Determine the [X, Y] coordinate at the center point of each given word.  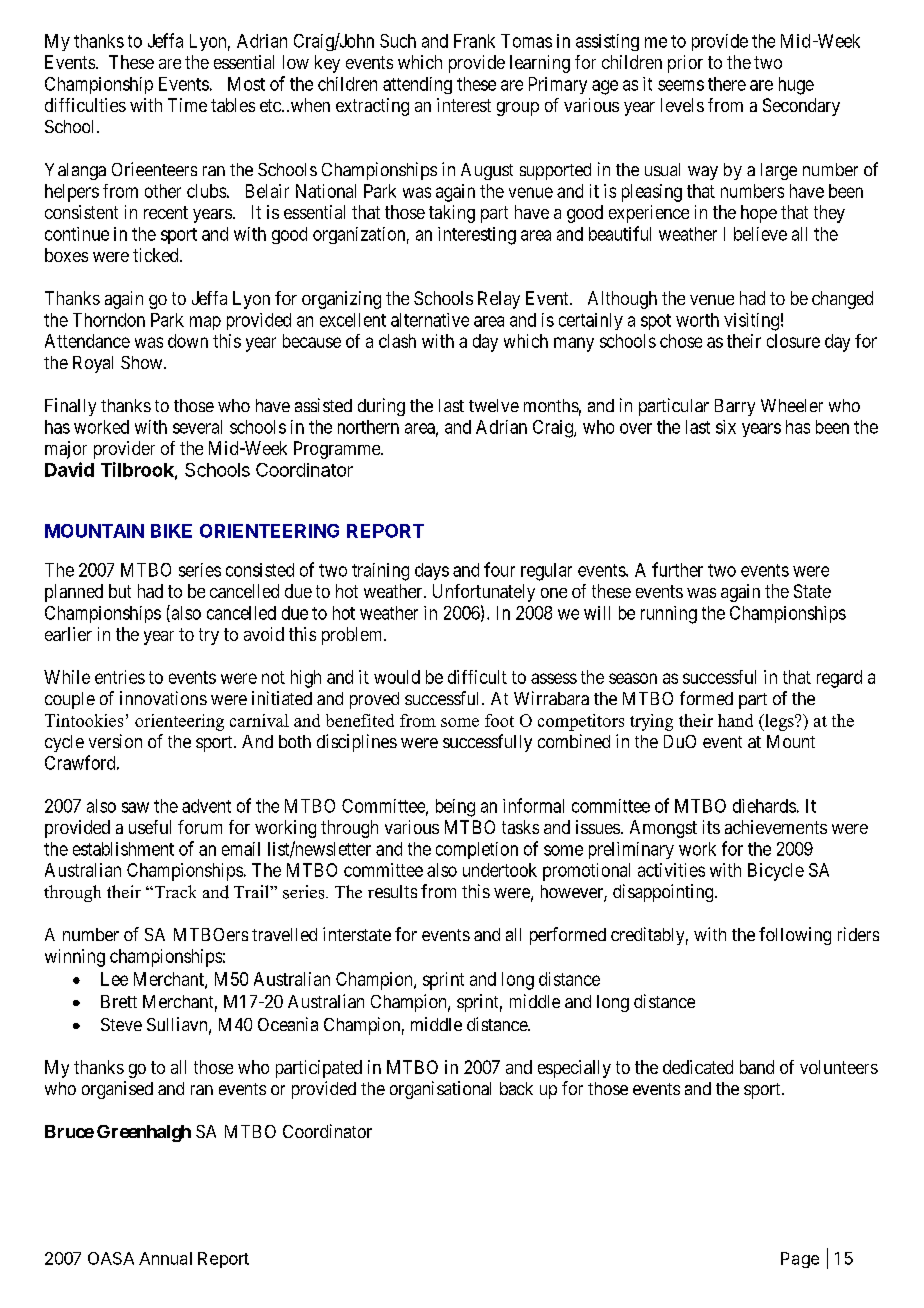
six [726, 427]
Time [187, 105]
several [197, 427]
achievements [776, 827]
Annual [165, 1258]
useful [150, 827]
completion [477, 850]
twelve [494, 405]
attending [417, 85]
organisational [440, 1090]
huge [796, 86]
